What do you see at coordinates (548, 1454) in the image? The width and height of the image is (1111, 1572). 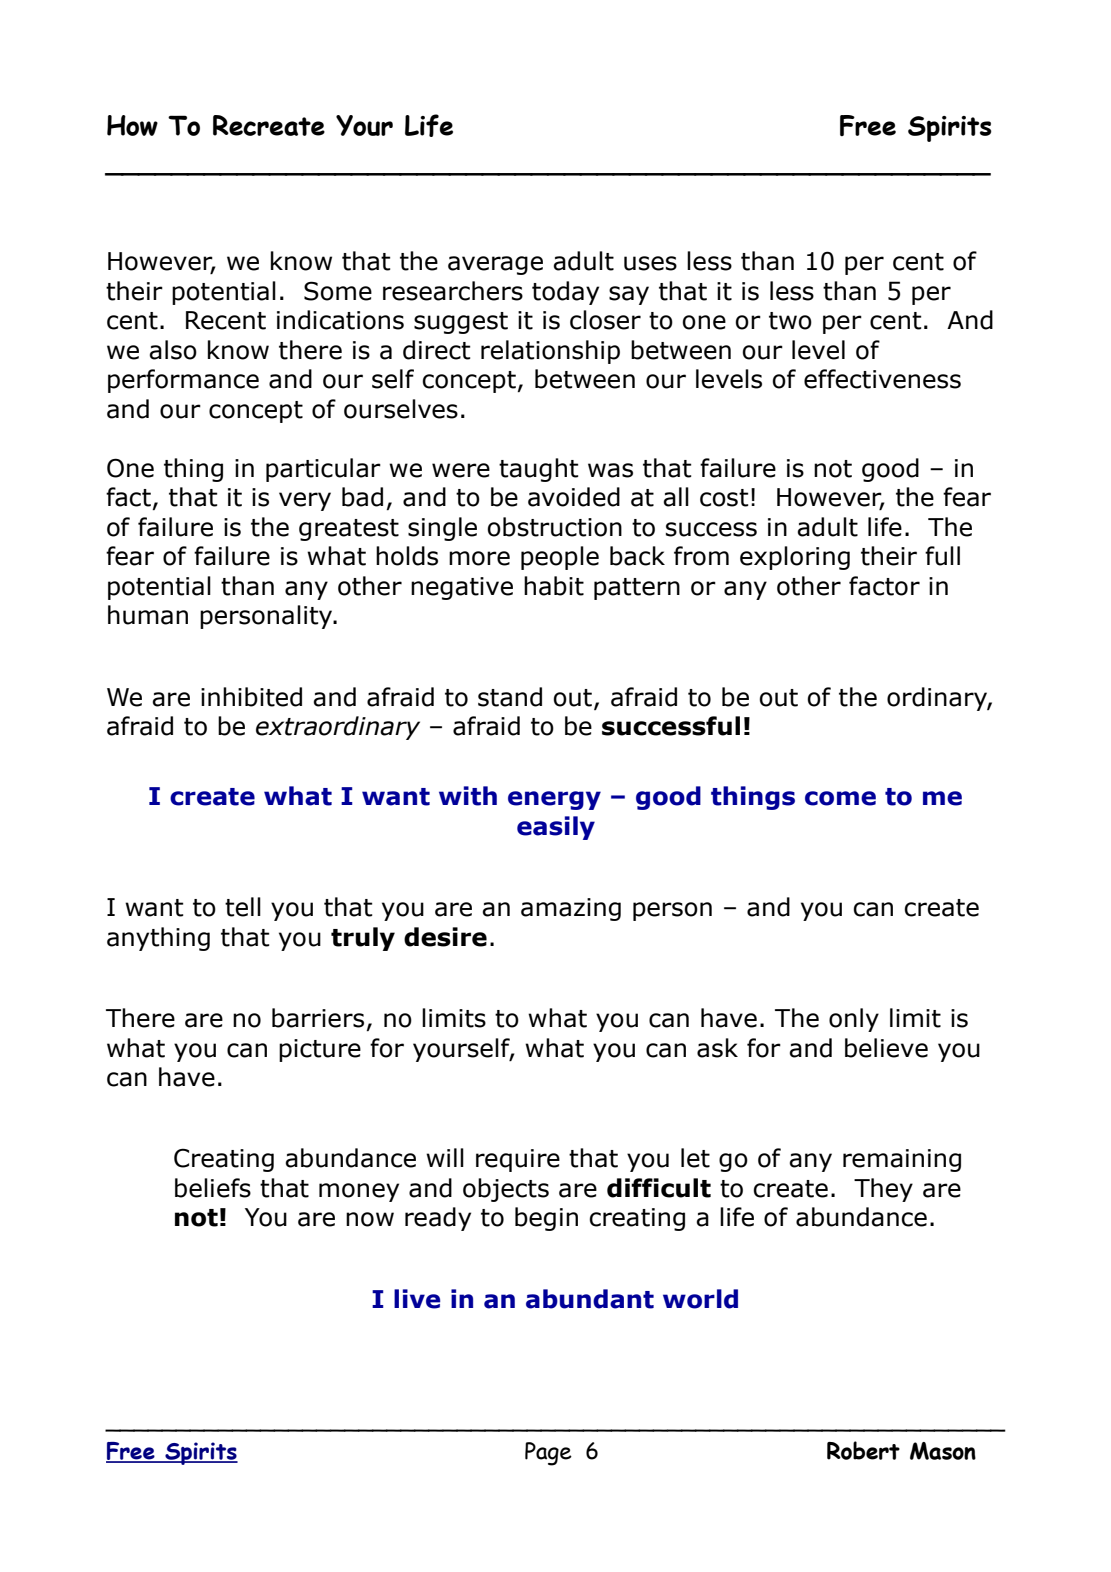 I see `Page` at bounding box center [548, 1454].
